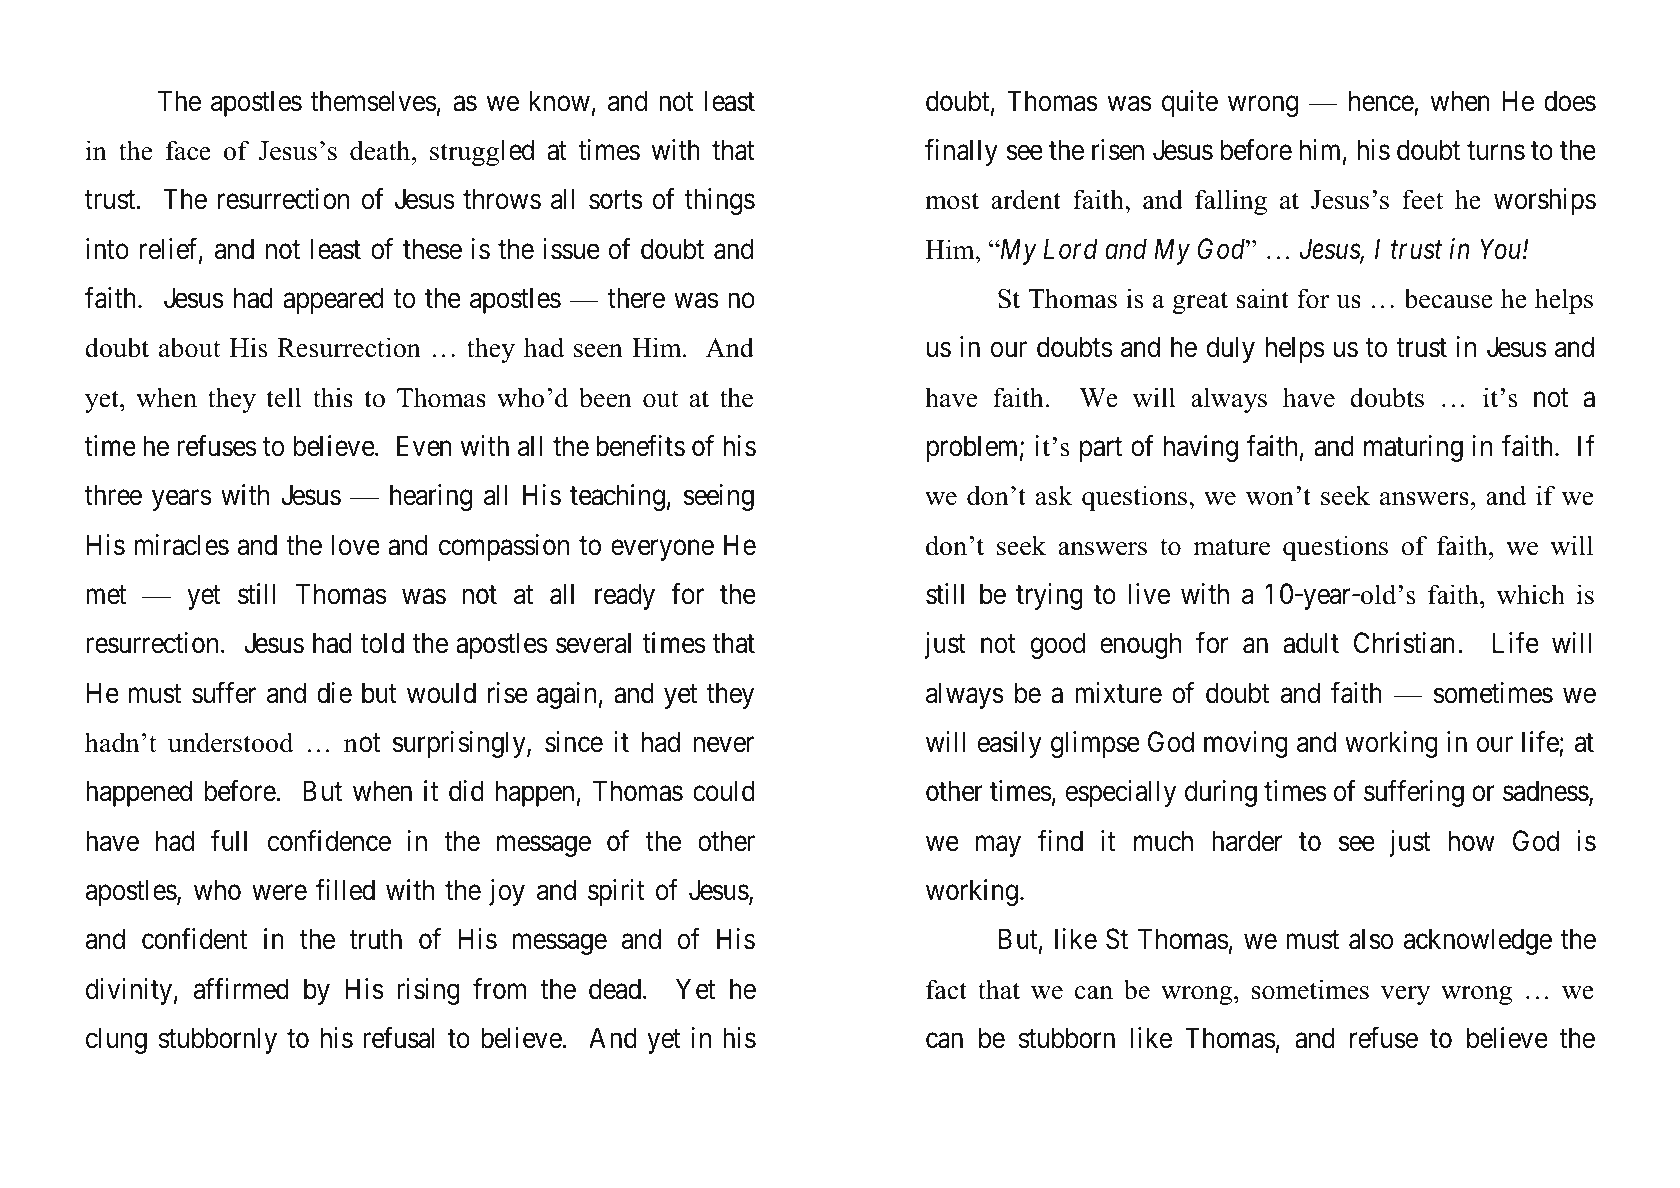  What do you see at coordinates (961, 152) in the document?
I see `finally` at bounding box center [961, 152].
